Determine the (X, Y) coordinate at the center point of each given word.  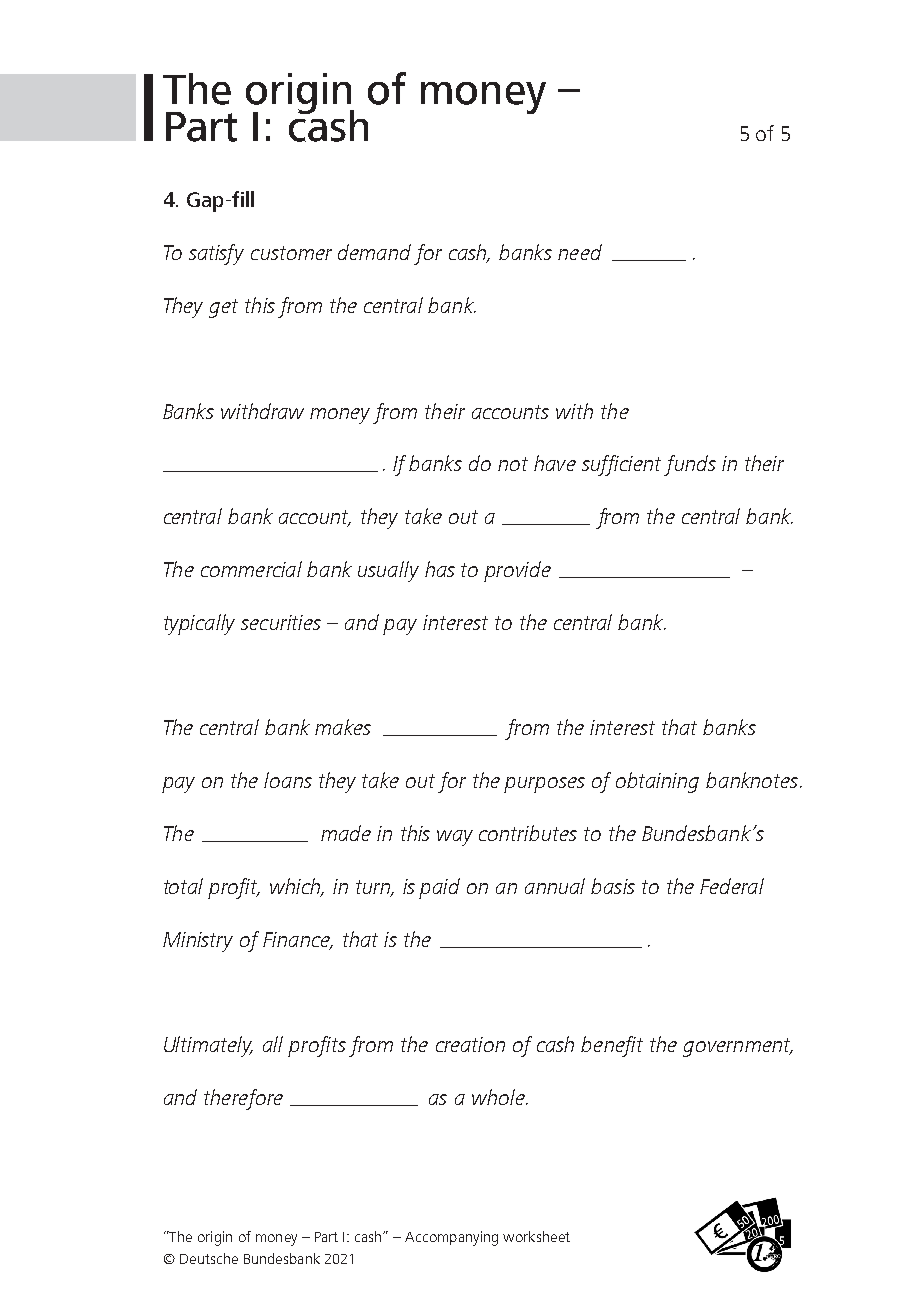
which (296, 887)
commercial (251, 569)
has (440, 569)
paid (439, 888)
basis (613, 886)
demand (374, 252)
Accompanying (451, 1238)
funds (690, 465)
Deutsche (209, 1258)
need (580, 252)
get (223, 308)
